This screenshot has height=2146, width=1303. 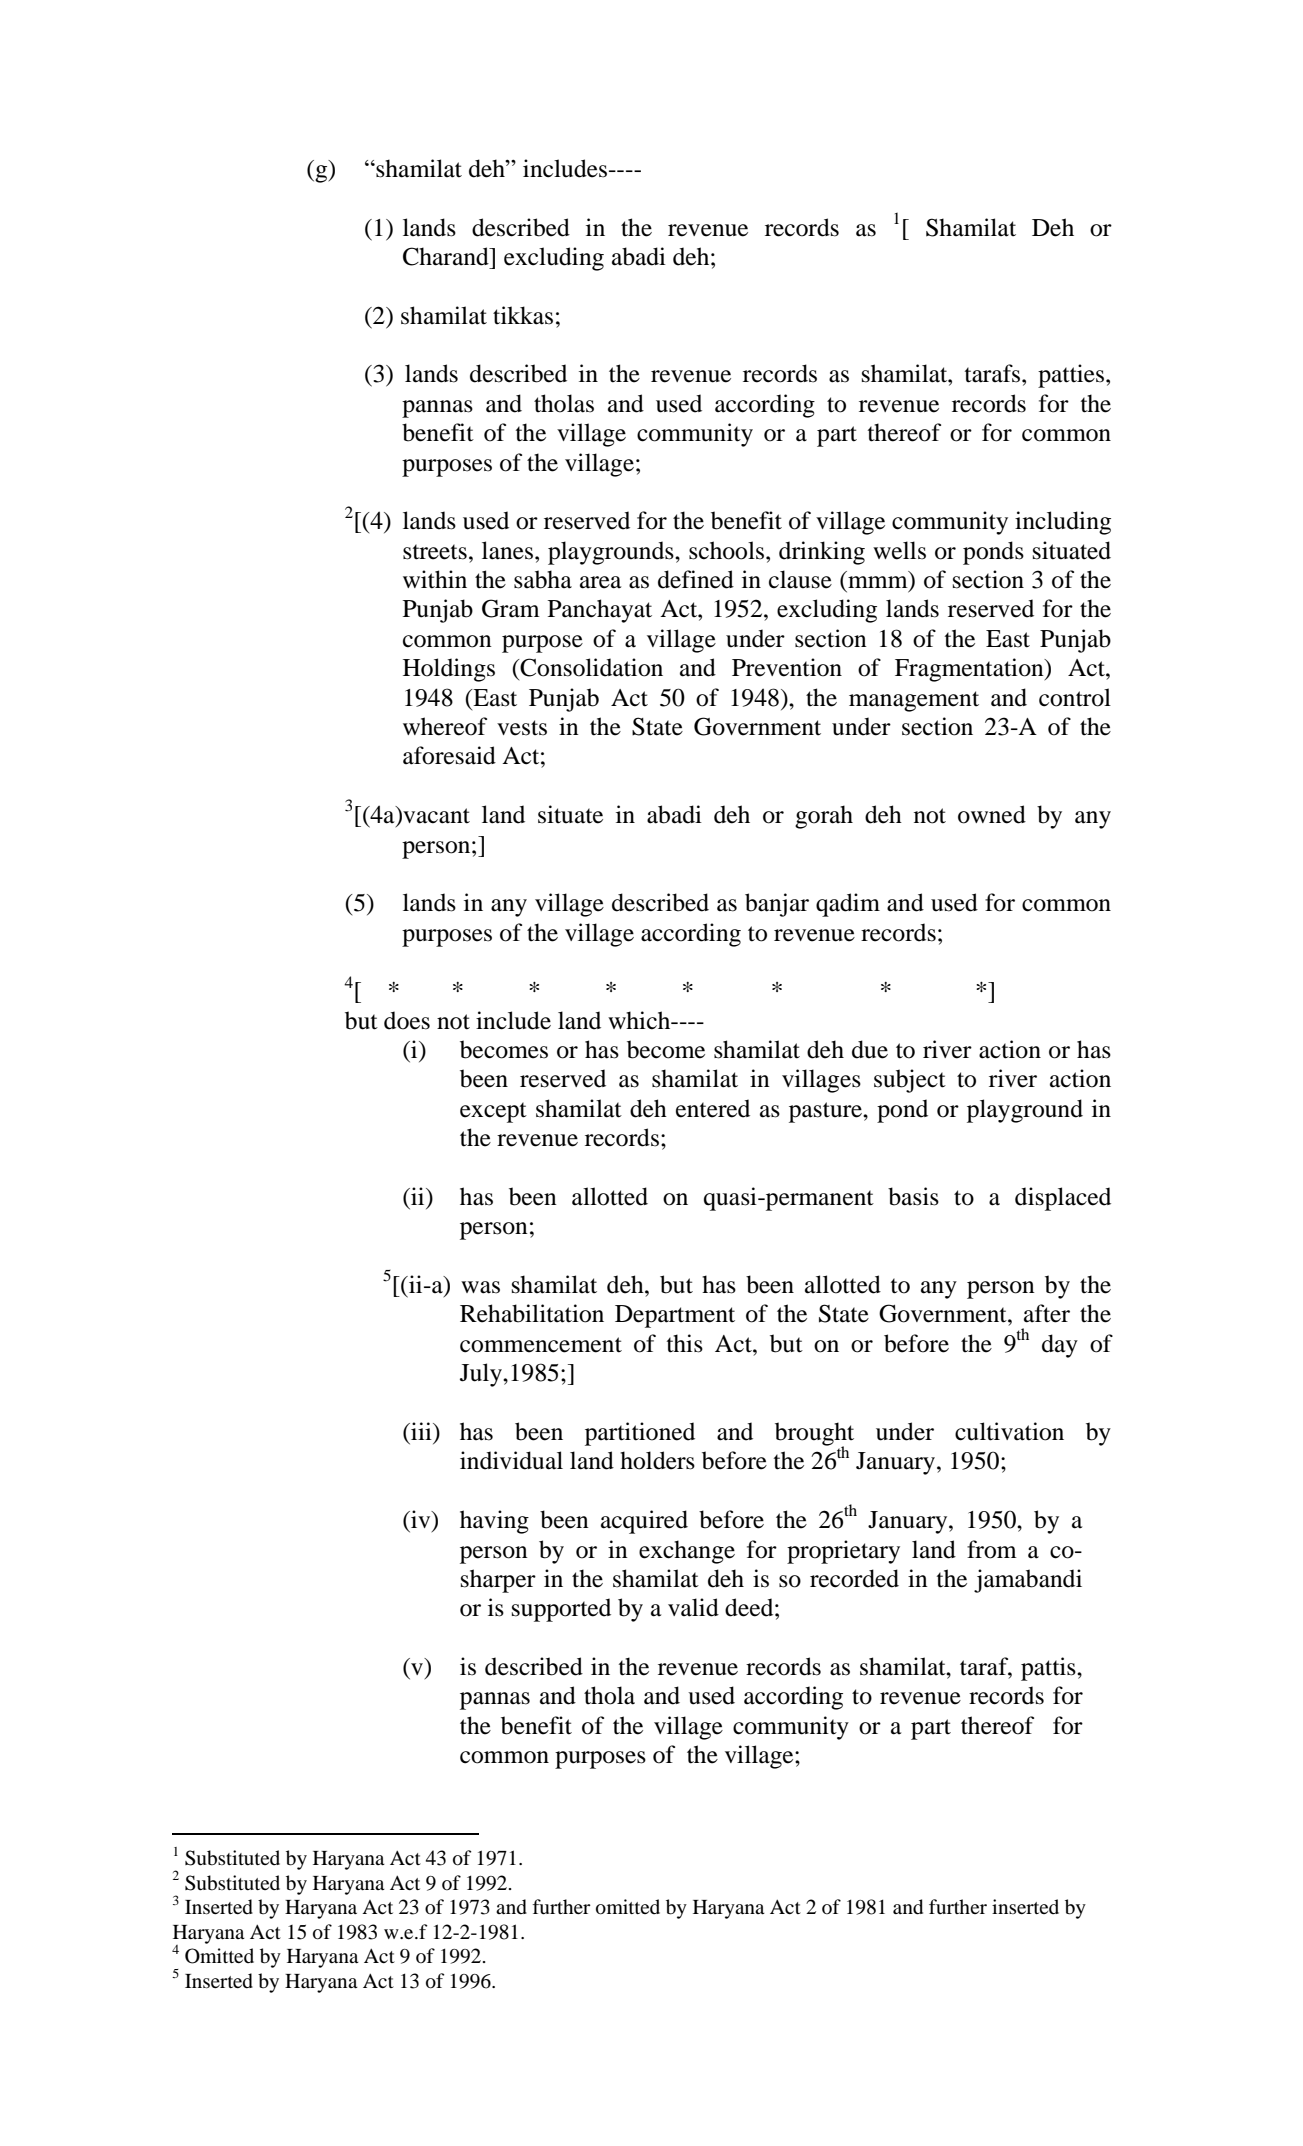 What do you see at coordinates (523, 315) in the screenshot?
I see `tikkas` at bounding box center [523, 315].
